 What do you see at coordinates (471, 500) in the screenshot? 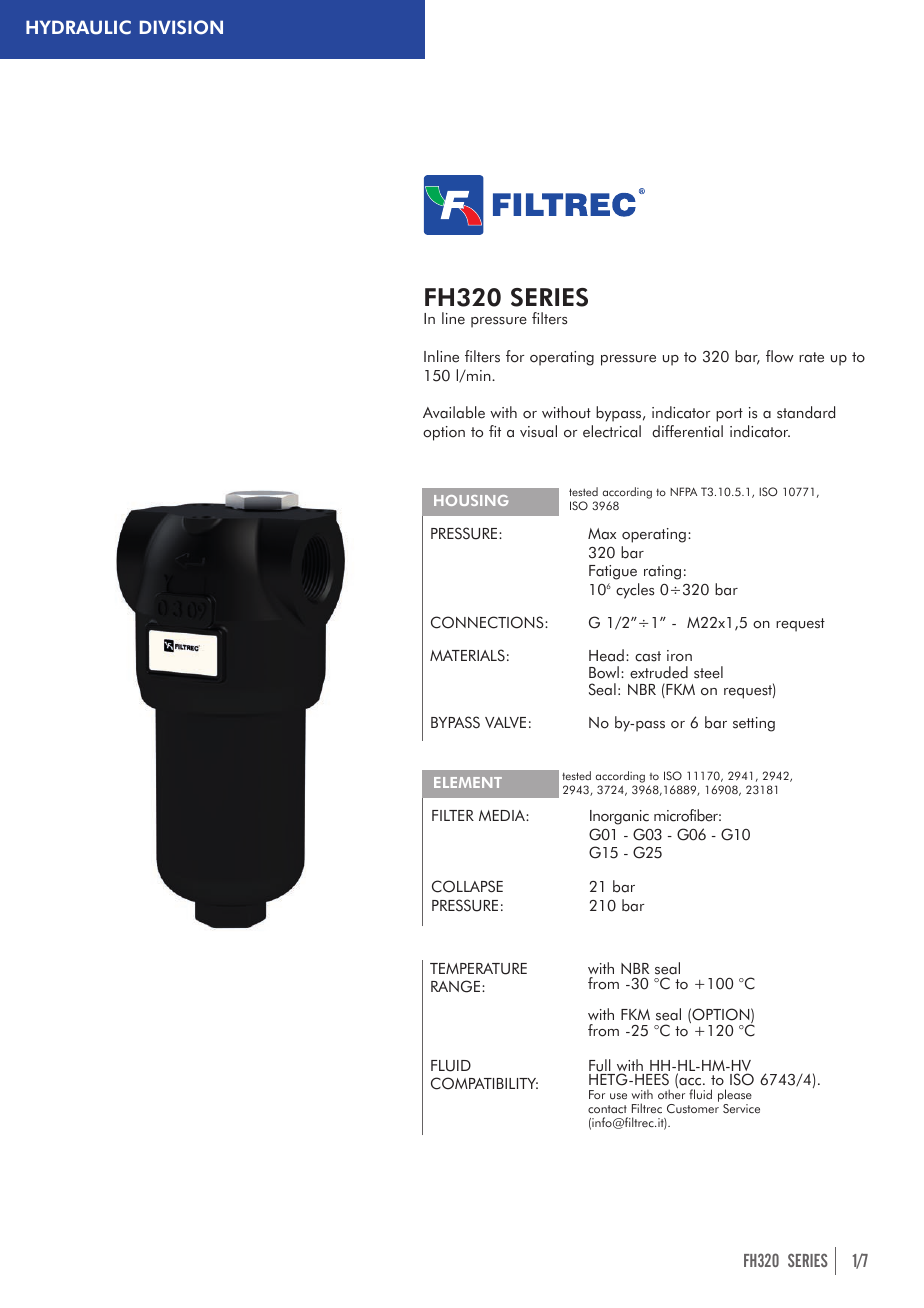
I see `HOUSING` at bounding box center [471, 500].
